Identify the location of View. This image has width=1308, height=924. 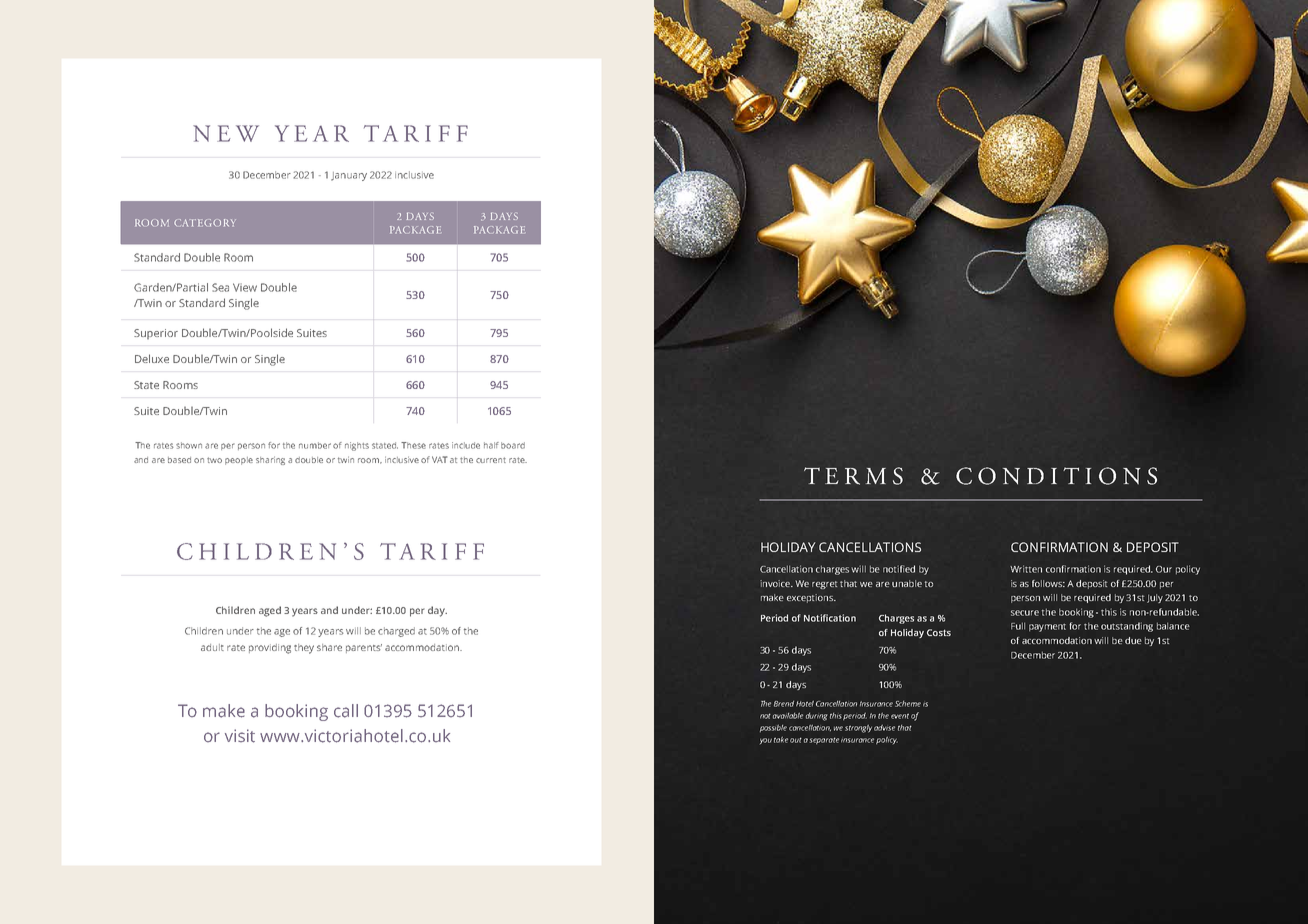
(245, 287).
